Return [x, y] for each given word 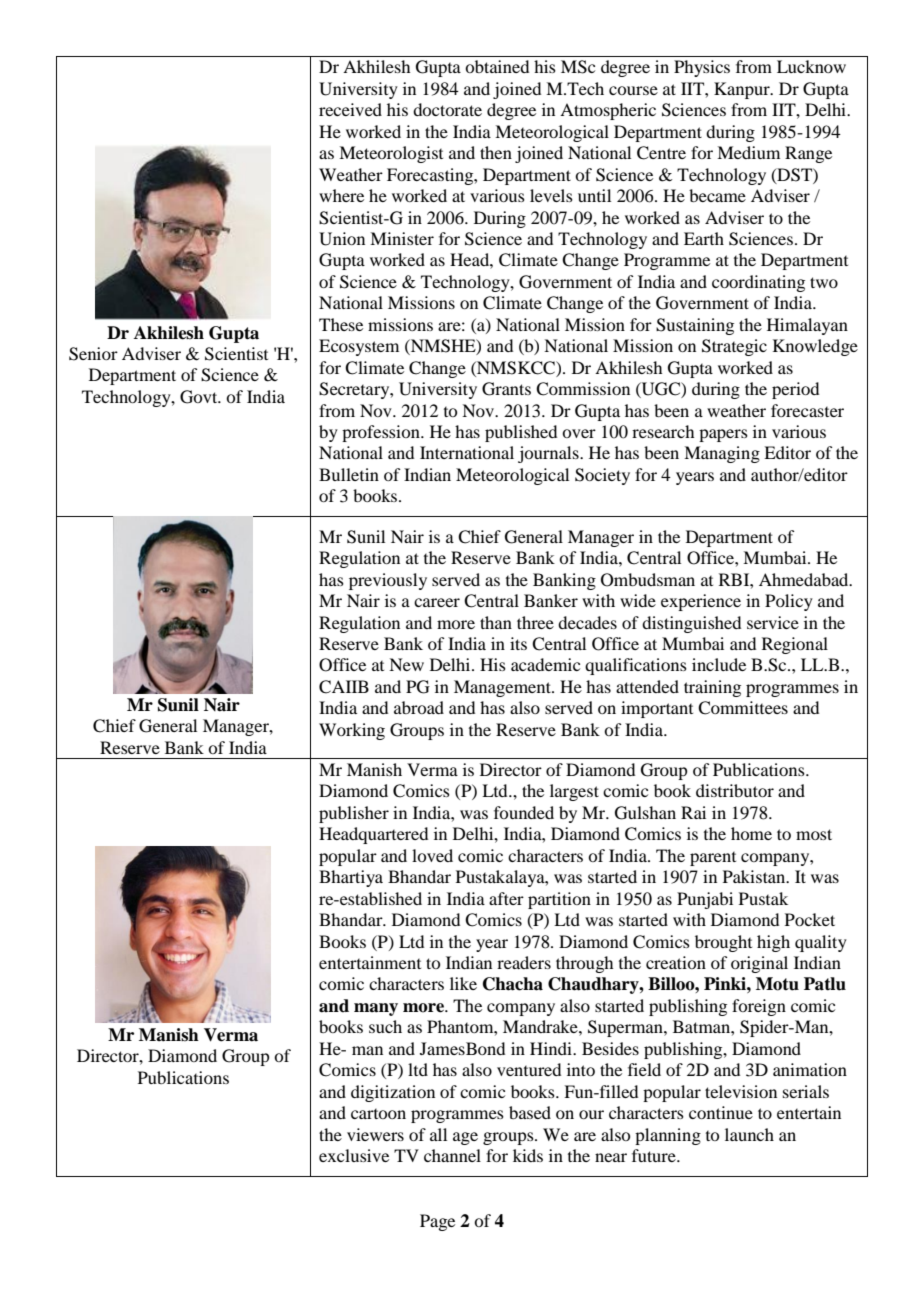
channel [452, 1155]
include [719, 664]
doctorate [447, 109]
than [496, 622]
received [350, 109]
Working [352, 731]
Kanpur [743, 90]
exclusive [354, 1155]
